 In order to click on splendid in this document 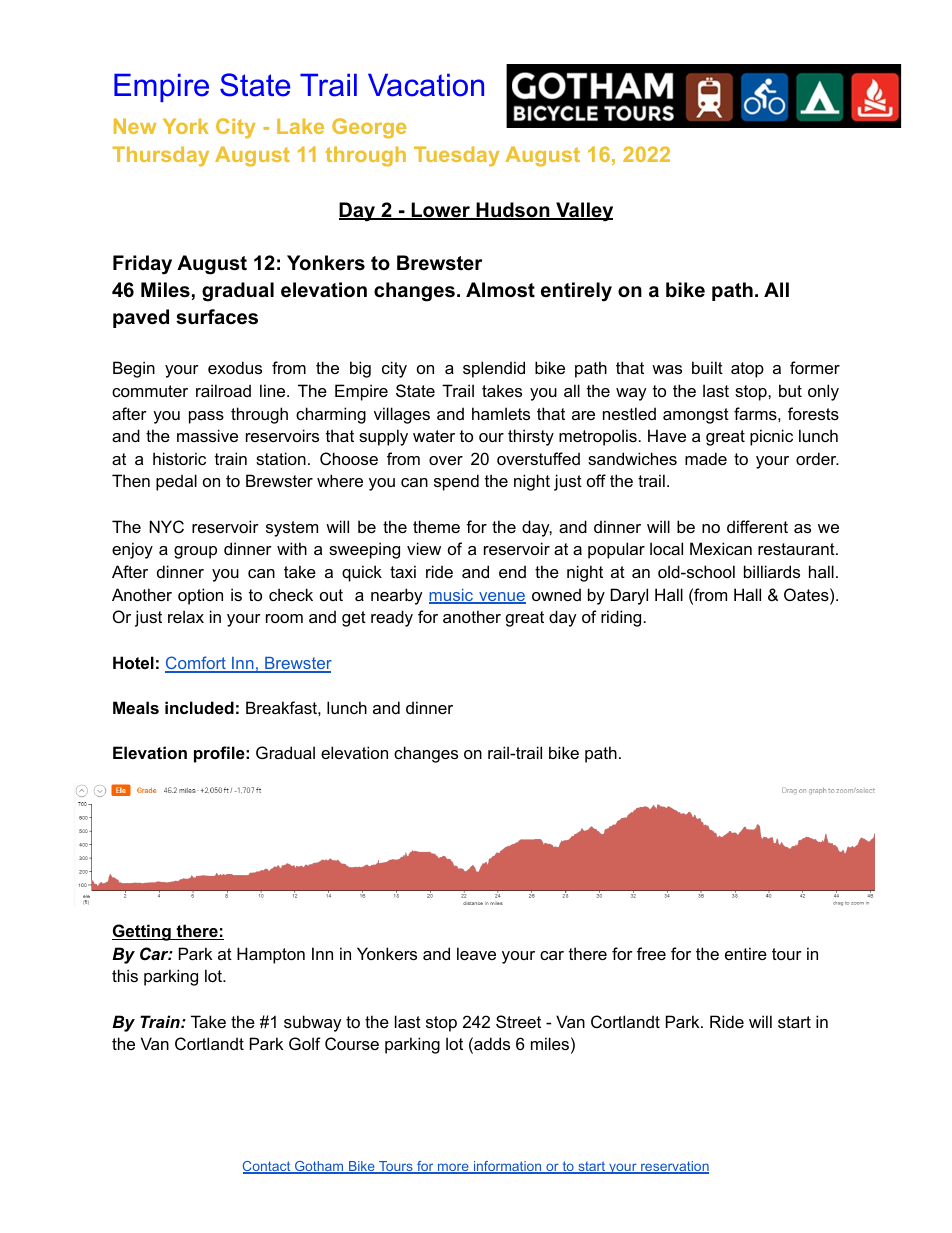, I will do `click(494, 369)`.
